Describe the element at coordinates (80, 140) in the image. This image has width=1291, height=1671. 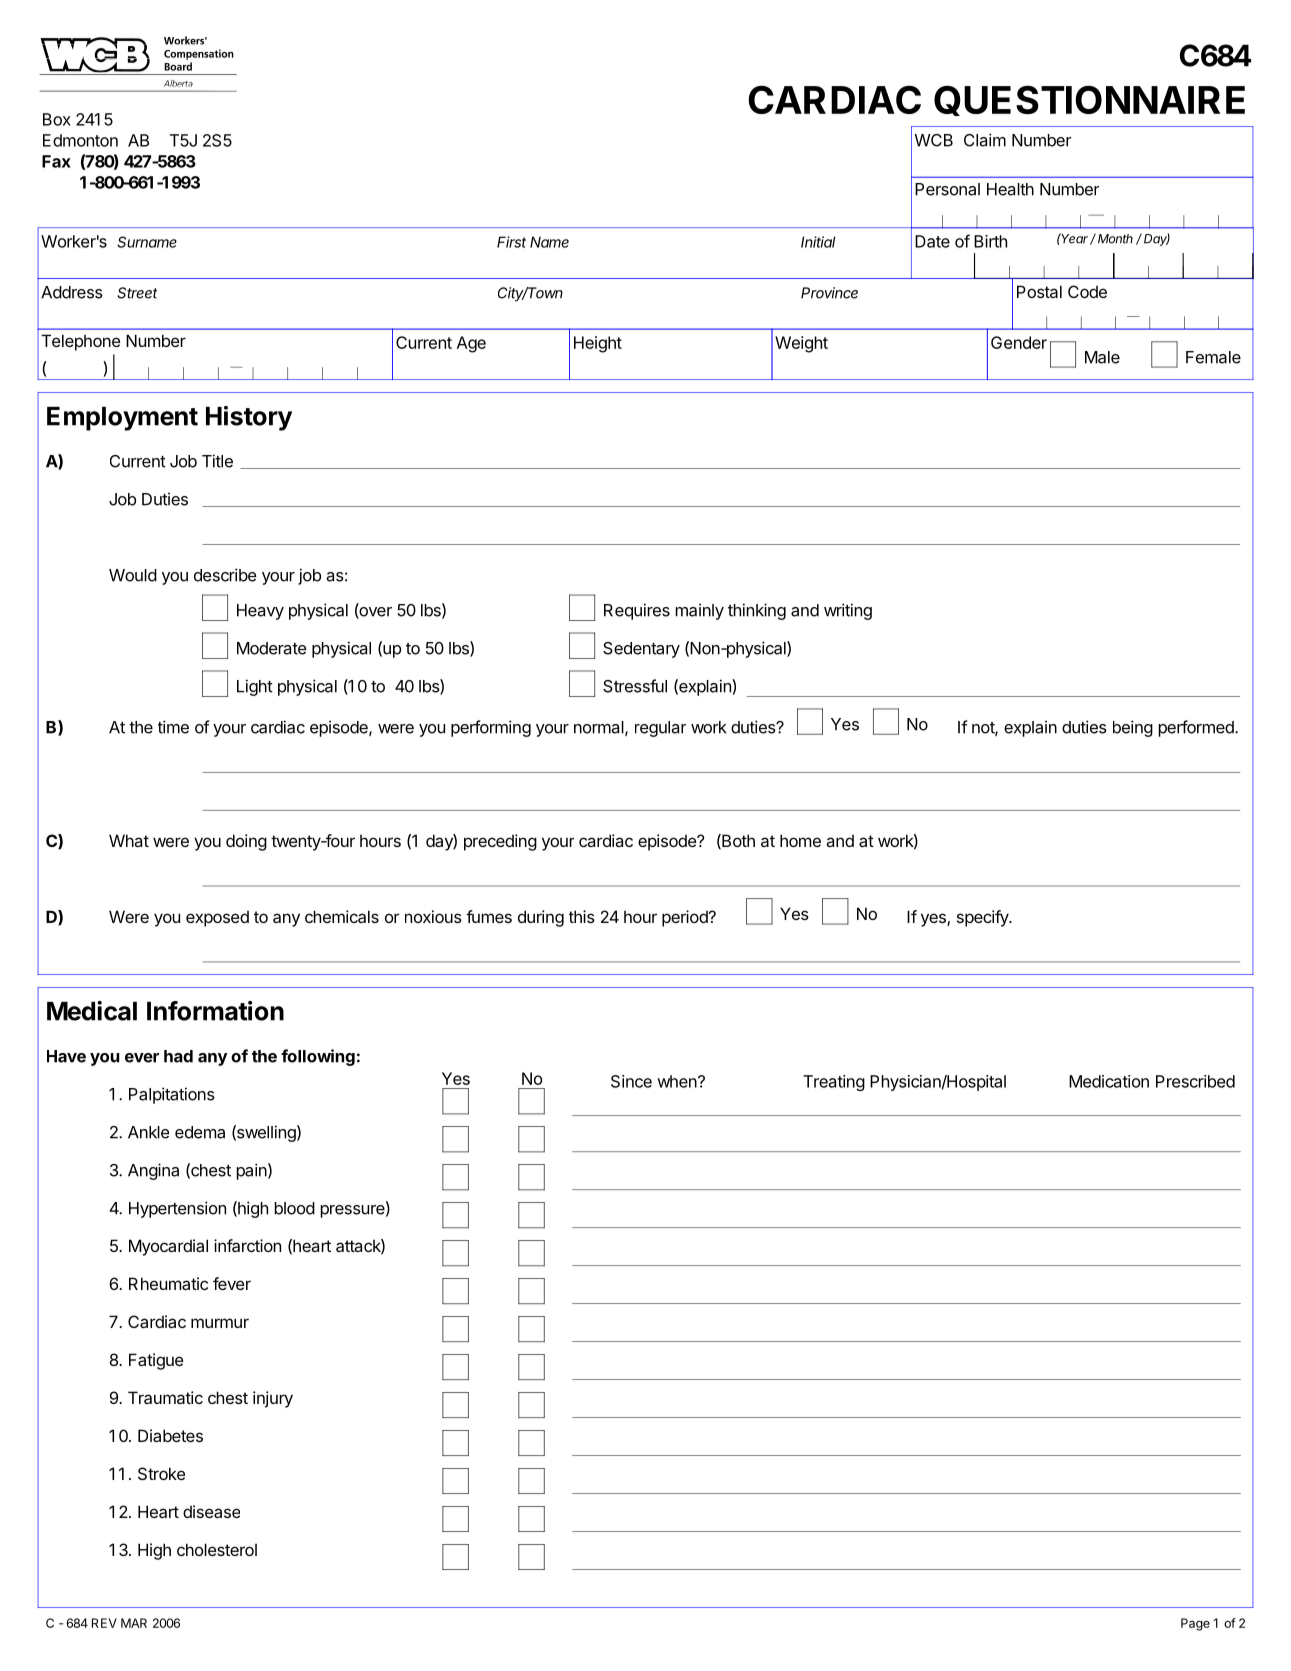
I see `Edmonton` at that location.
